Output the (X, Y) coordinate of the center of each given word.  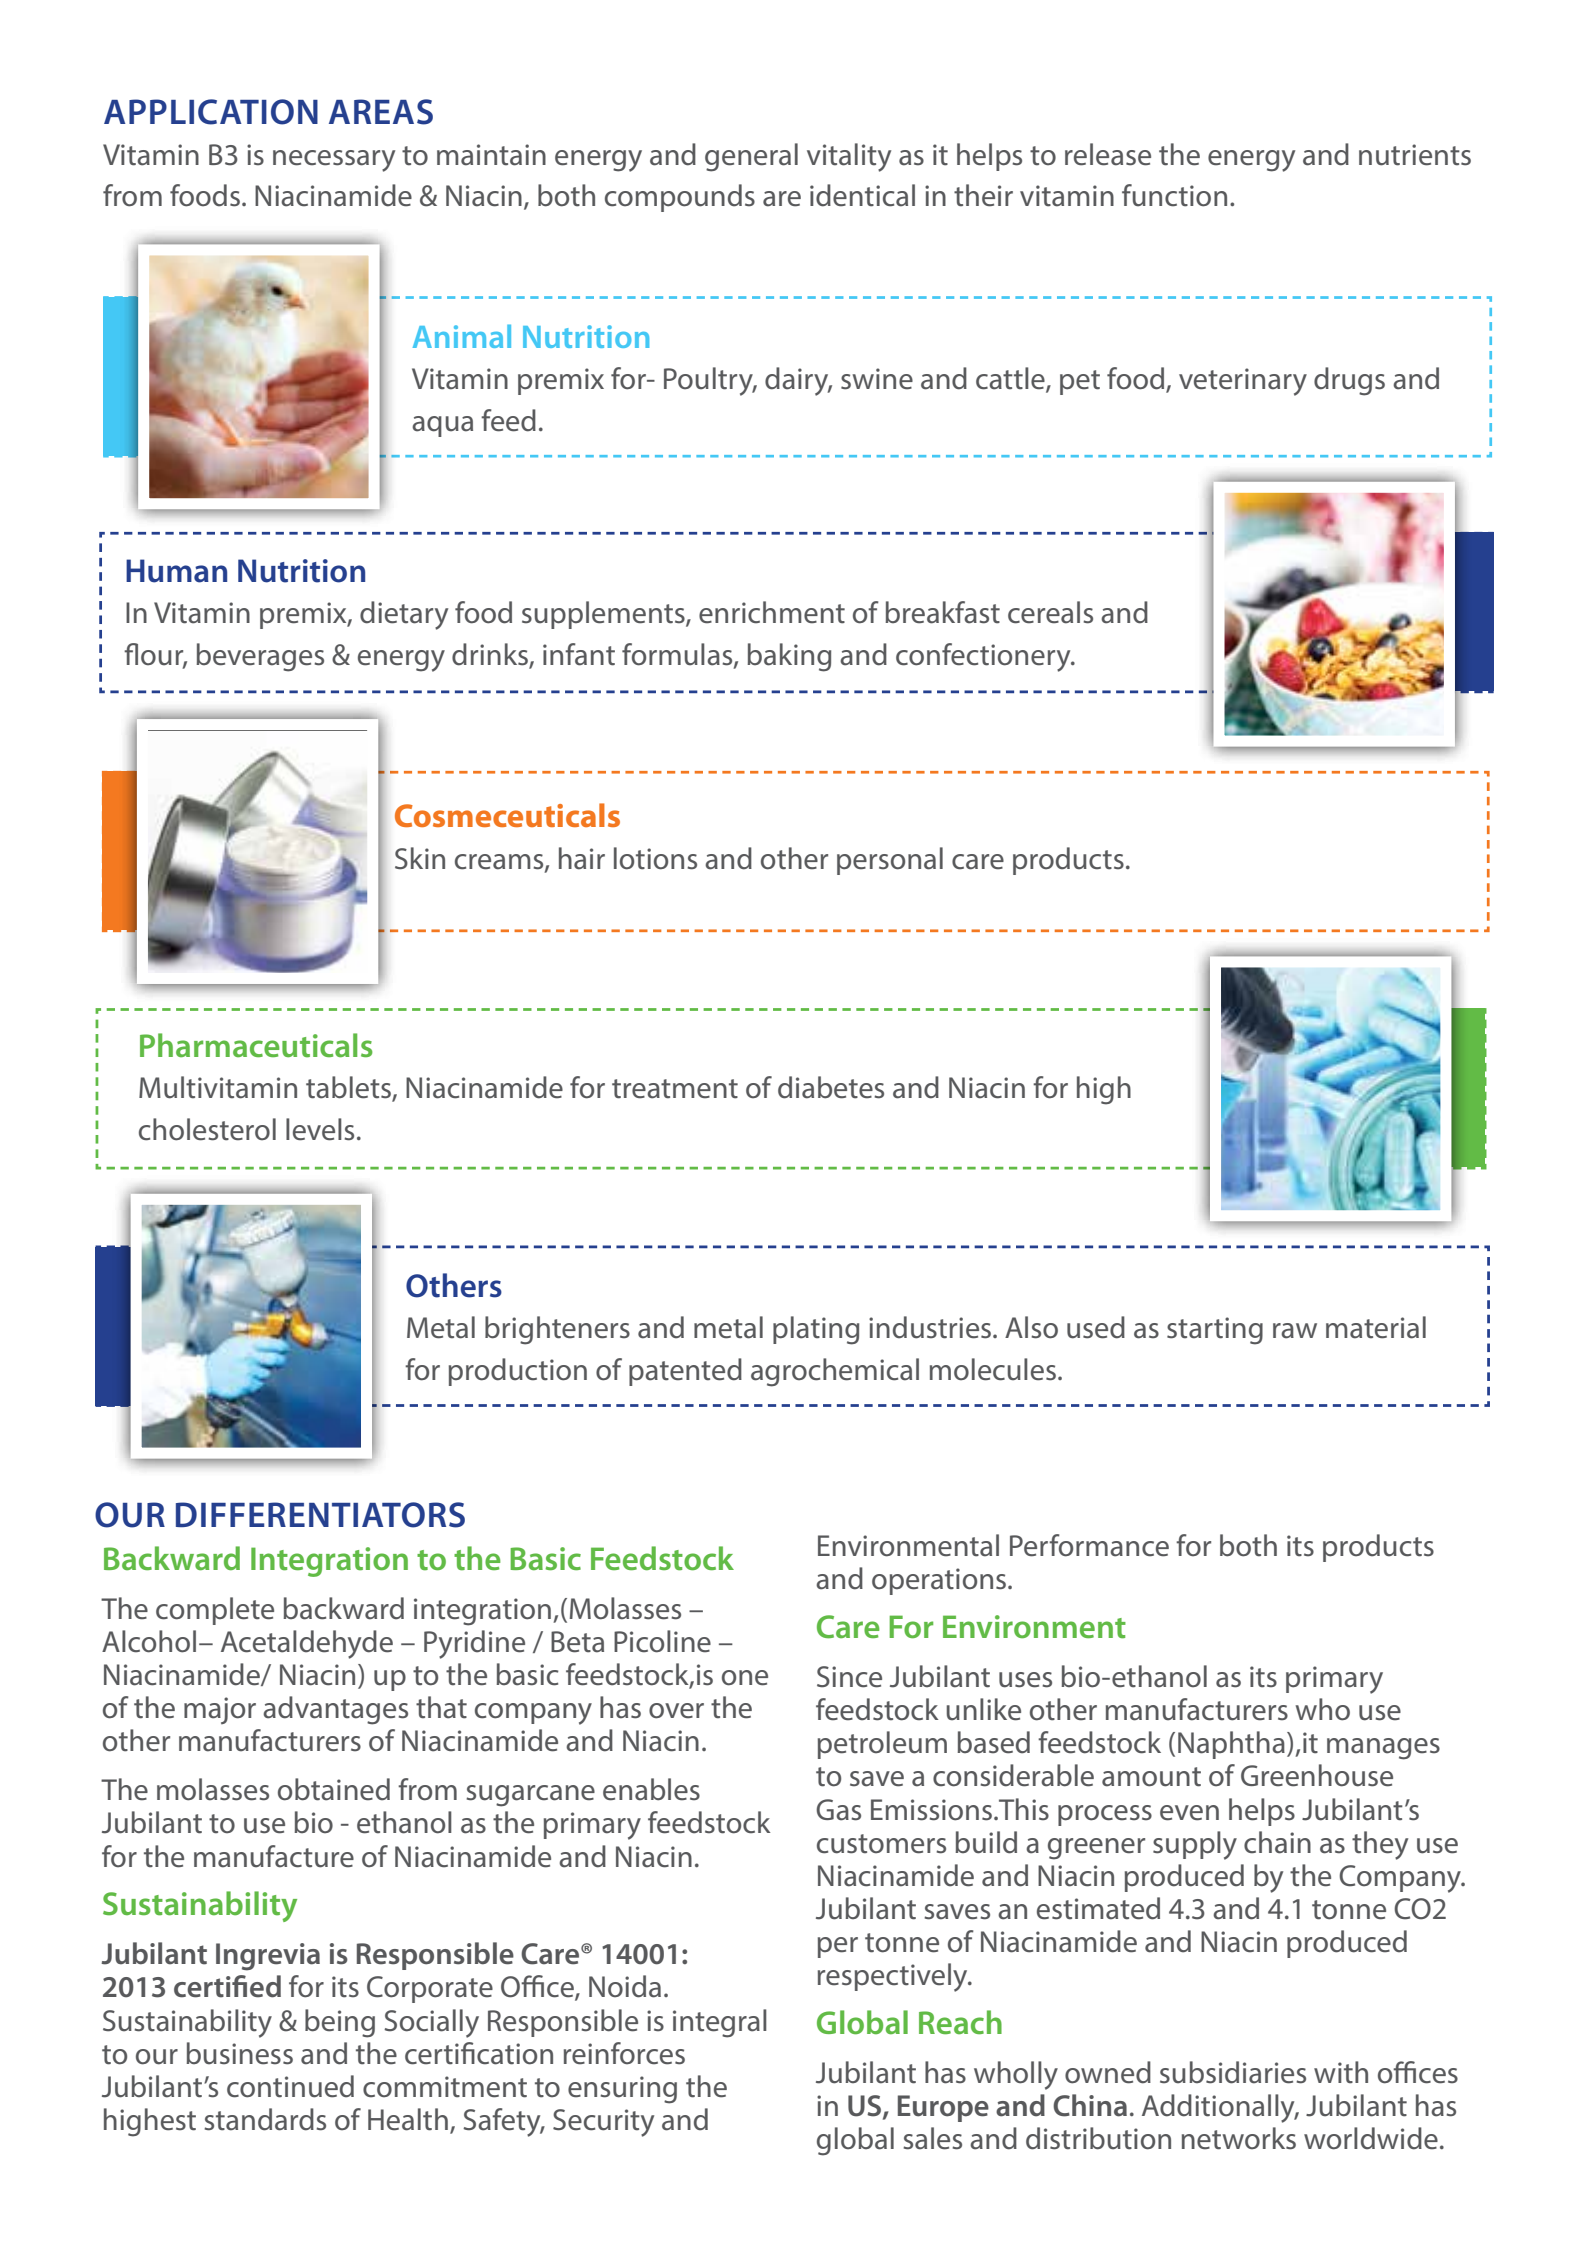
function (1174, 195)
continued (290, 2086)
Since (849, 1677)
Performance (1089, 1545)
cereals (1050, 612)
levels (320, 1129)
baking (789, 657)
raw (1295, 1331)
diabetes (831, 1087)
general (751, 157)
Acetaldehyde (307, 1644)
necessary (334, 161)
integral (720, 2023)
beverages (260, 657)
